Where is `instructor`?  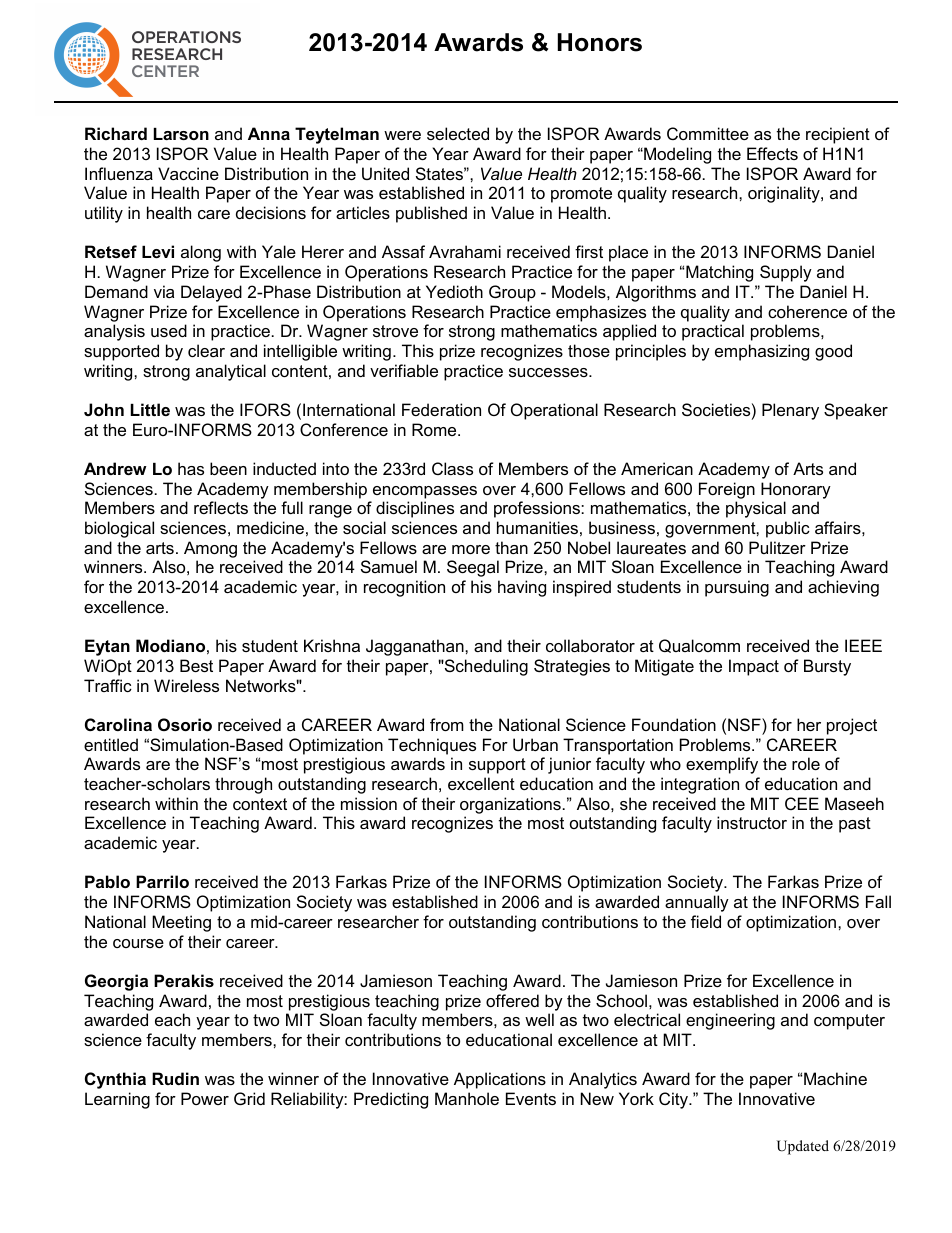 instructor is located at coordinates (752, 822).
